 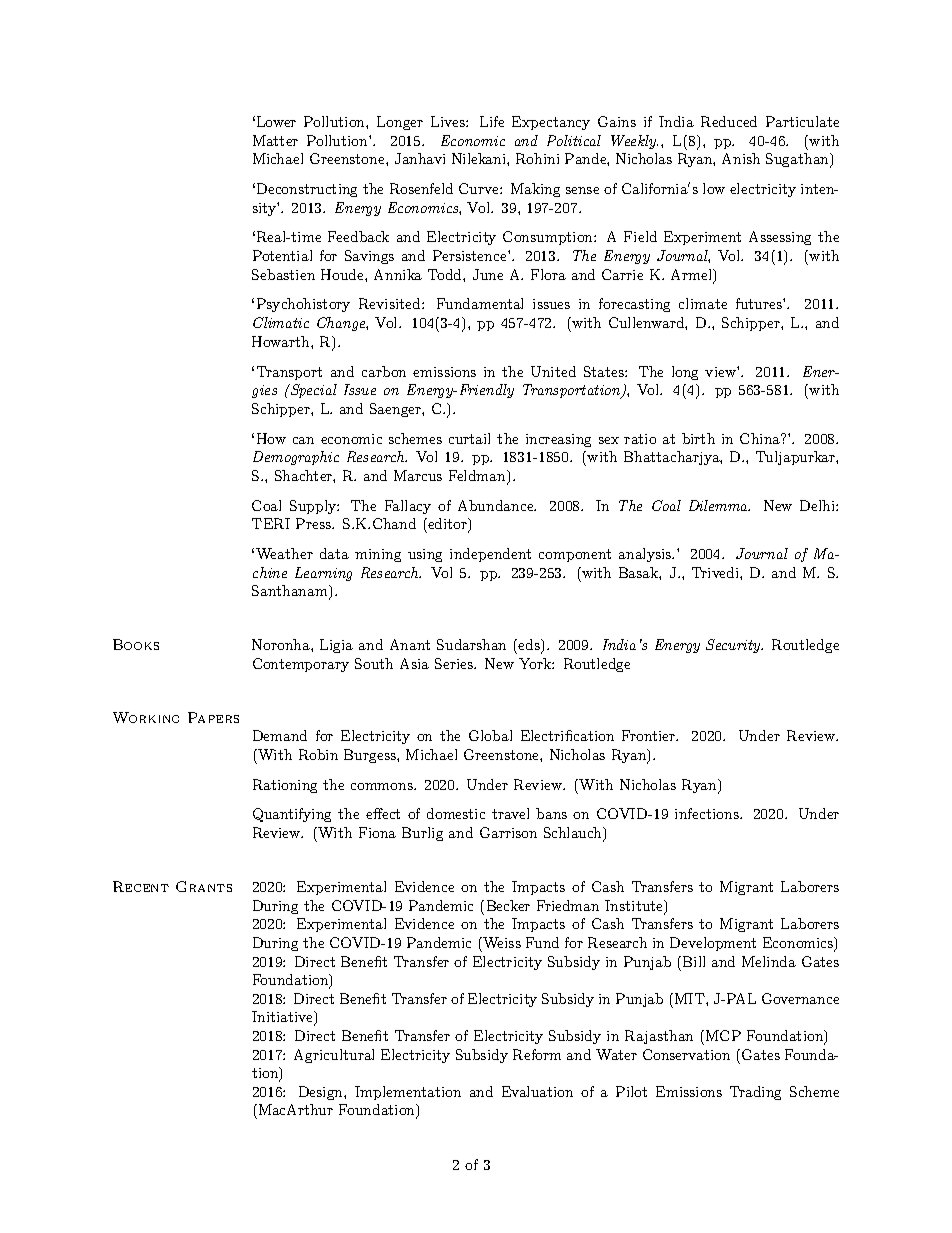 What do you see at coordinates (275, 140) in the document?
I see `Matter` at bounding box center [275, 140].
